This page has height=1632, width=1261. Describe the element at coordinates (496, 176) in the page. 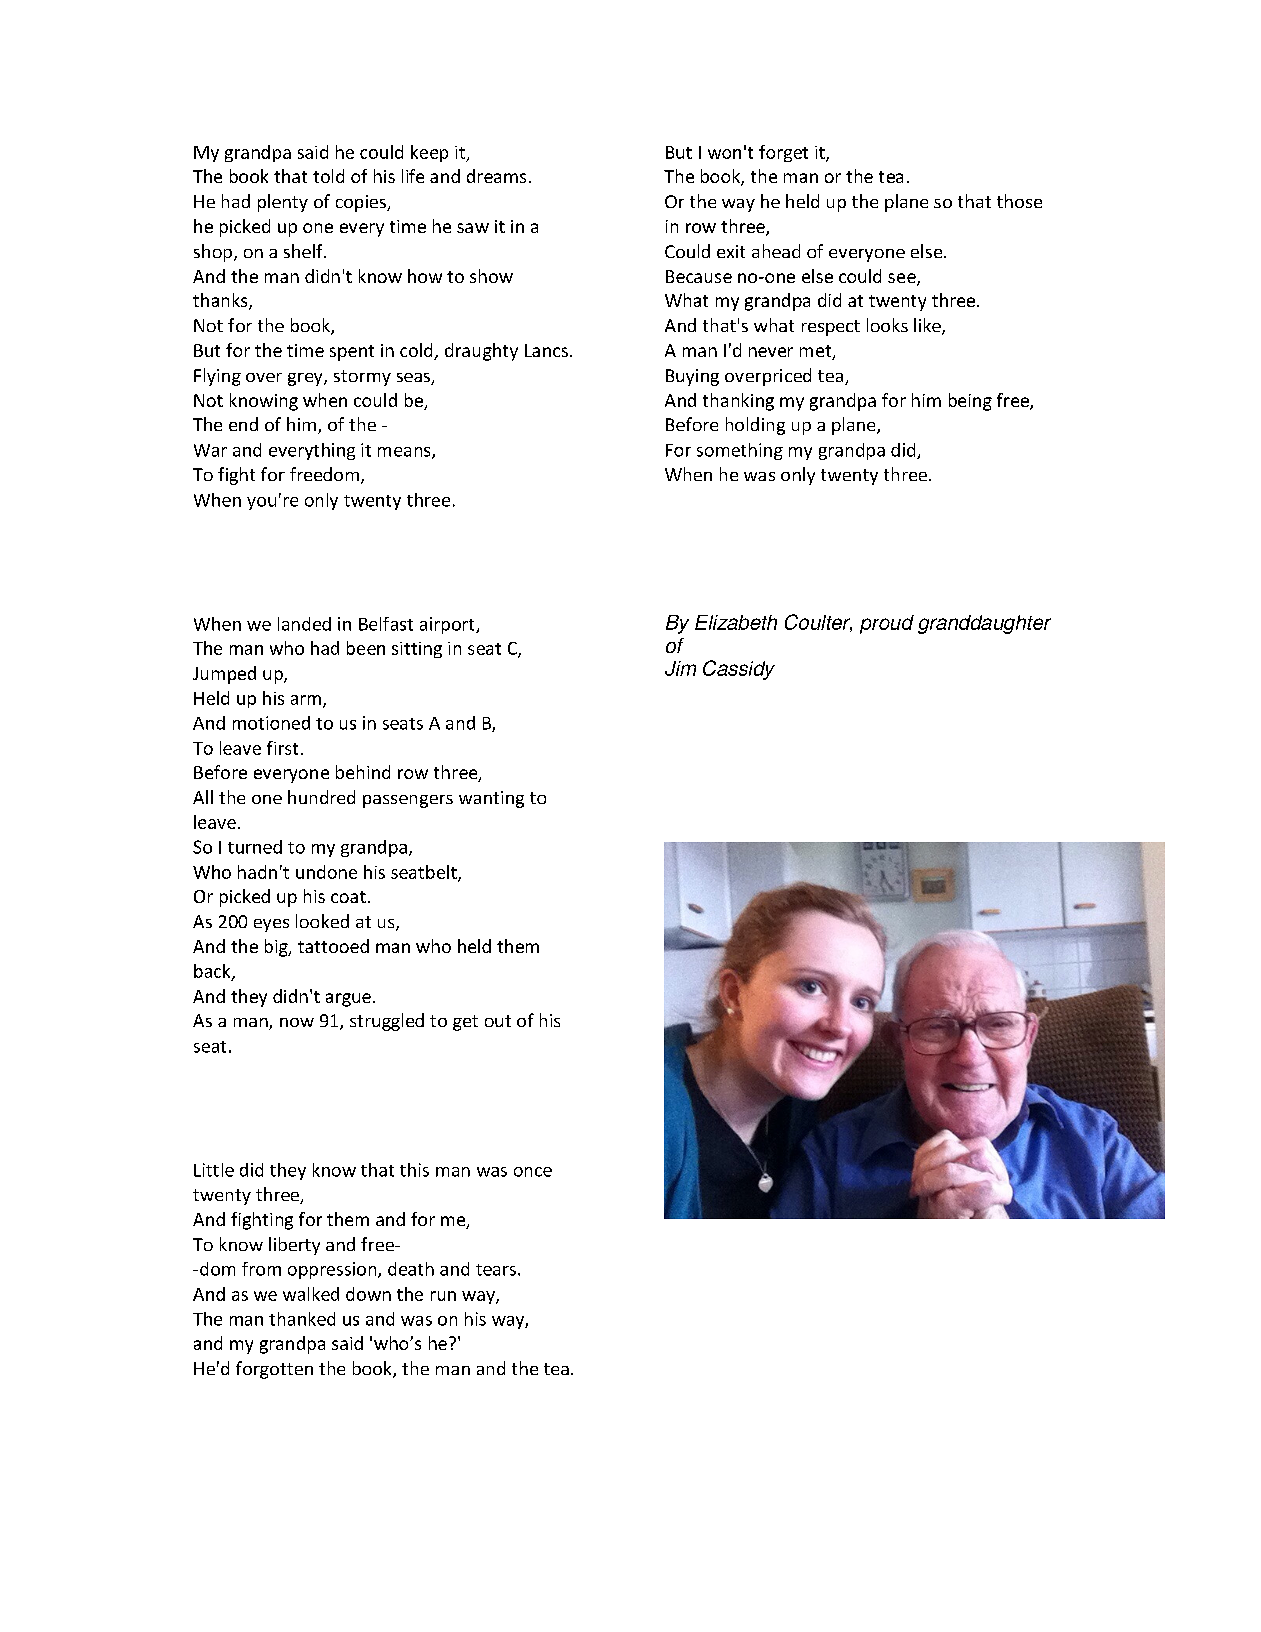

I see `dreams` at that location.
